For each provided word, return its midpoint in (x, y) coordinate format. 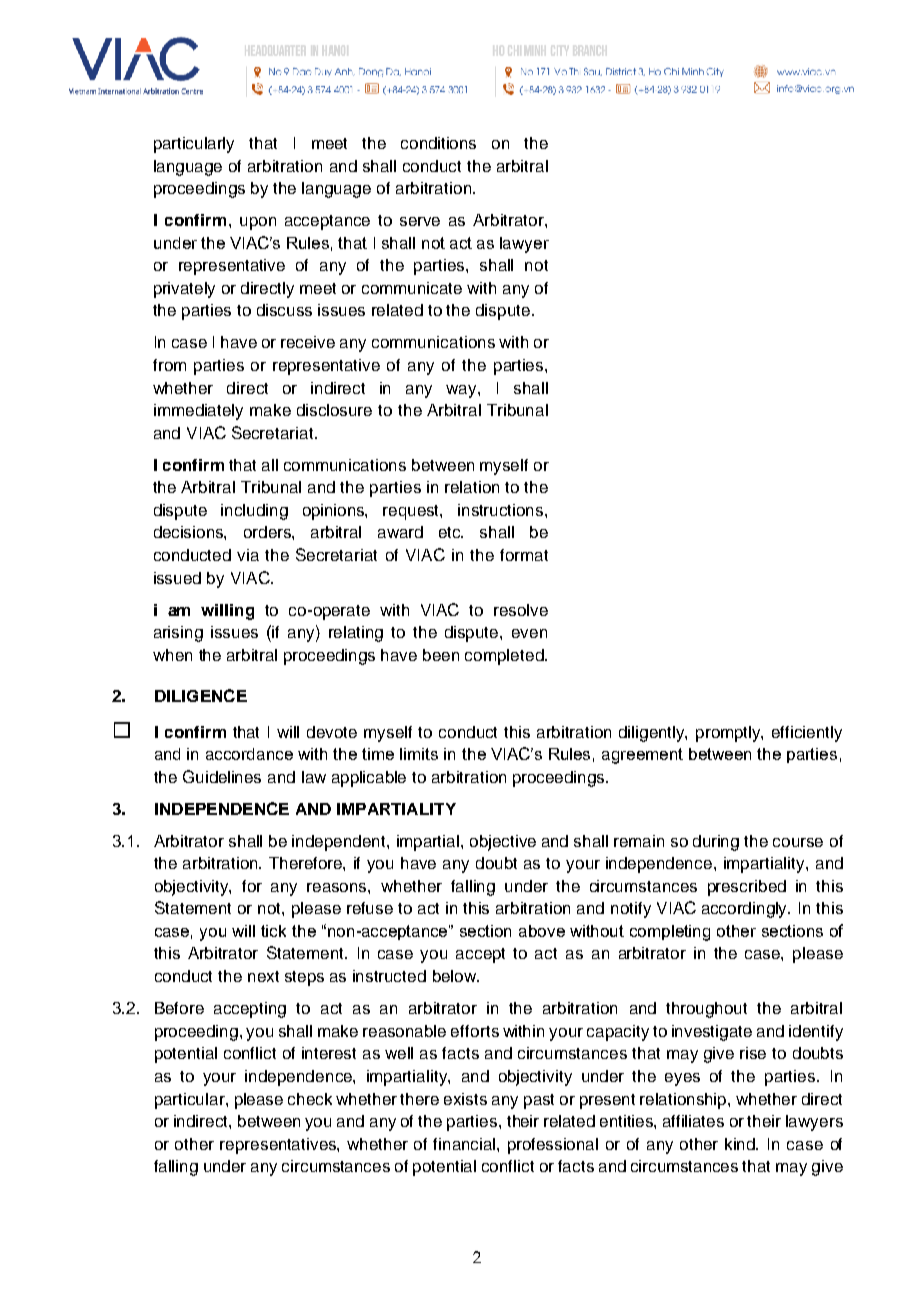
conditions (438, 143)
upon (258, 223)
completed (505, 657)
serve (420, 221)
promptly (729, 734)
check (310, 1099)
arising (178, 634)
